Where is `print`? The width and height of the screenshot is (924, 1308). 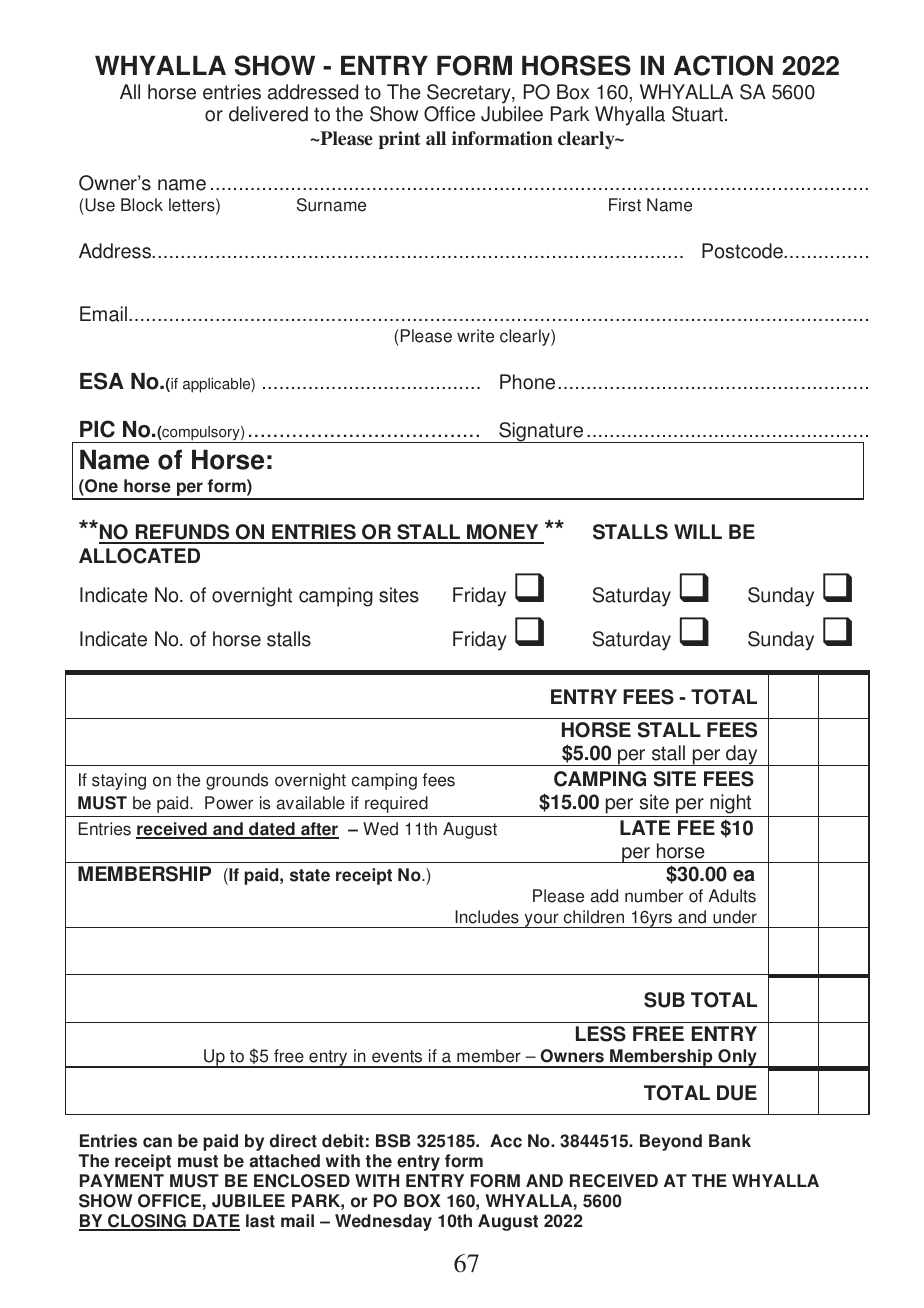
print is located at coordinates (400, 140).
